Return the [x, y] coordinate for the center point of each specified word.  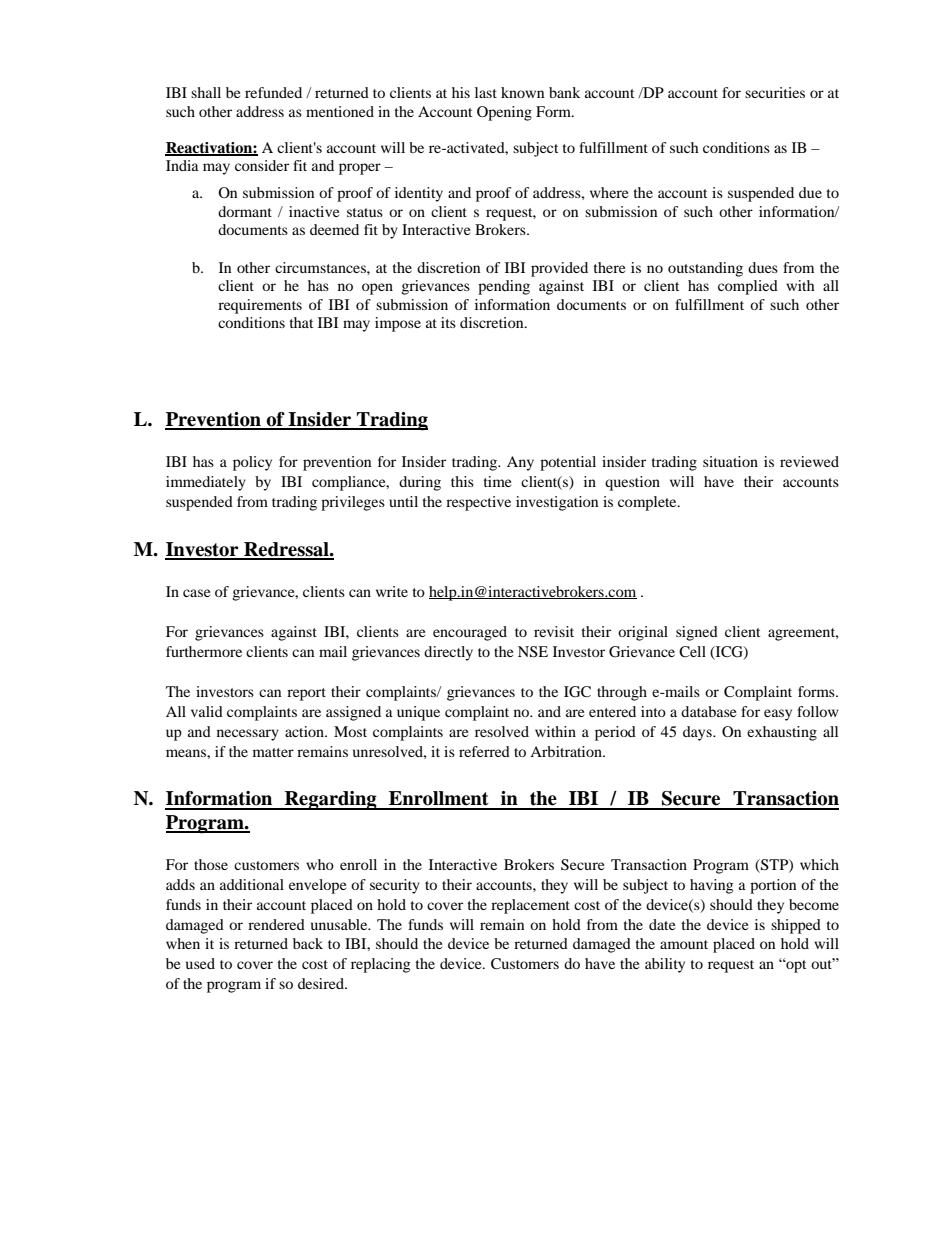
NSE [533, 652]
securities [775, 92]
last [486, 92]
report [306, 694]
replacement [530, 906]
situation [730, 461]
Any [520, 463]
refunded [273, 92]
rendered [276, 924]
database [708, 711]
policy [252, 463]
